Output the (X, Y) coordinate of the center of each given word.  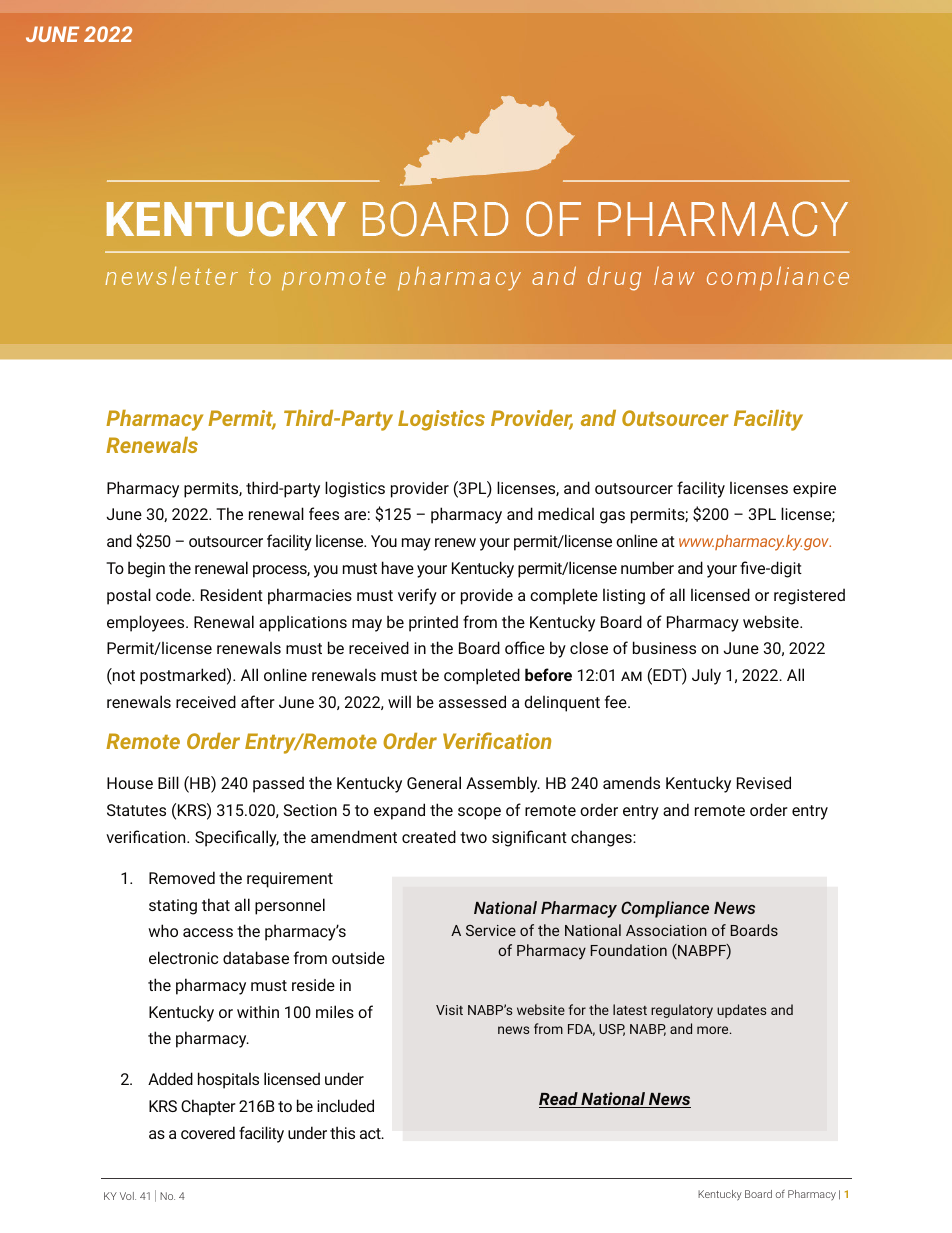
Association (666, 930)
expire (814, 490)
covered (208, 1132)
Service (491, 930)
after (258, 701)
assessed (472, 701)
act (371, 1133)
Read (559, 1100)
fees (324, 513)
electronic (183, 957)
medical (566, 513)
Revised (764, 782)
